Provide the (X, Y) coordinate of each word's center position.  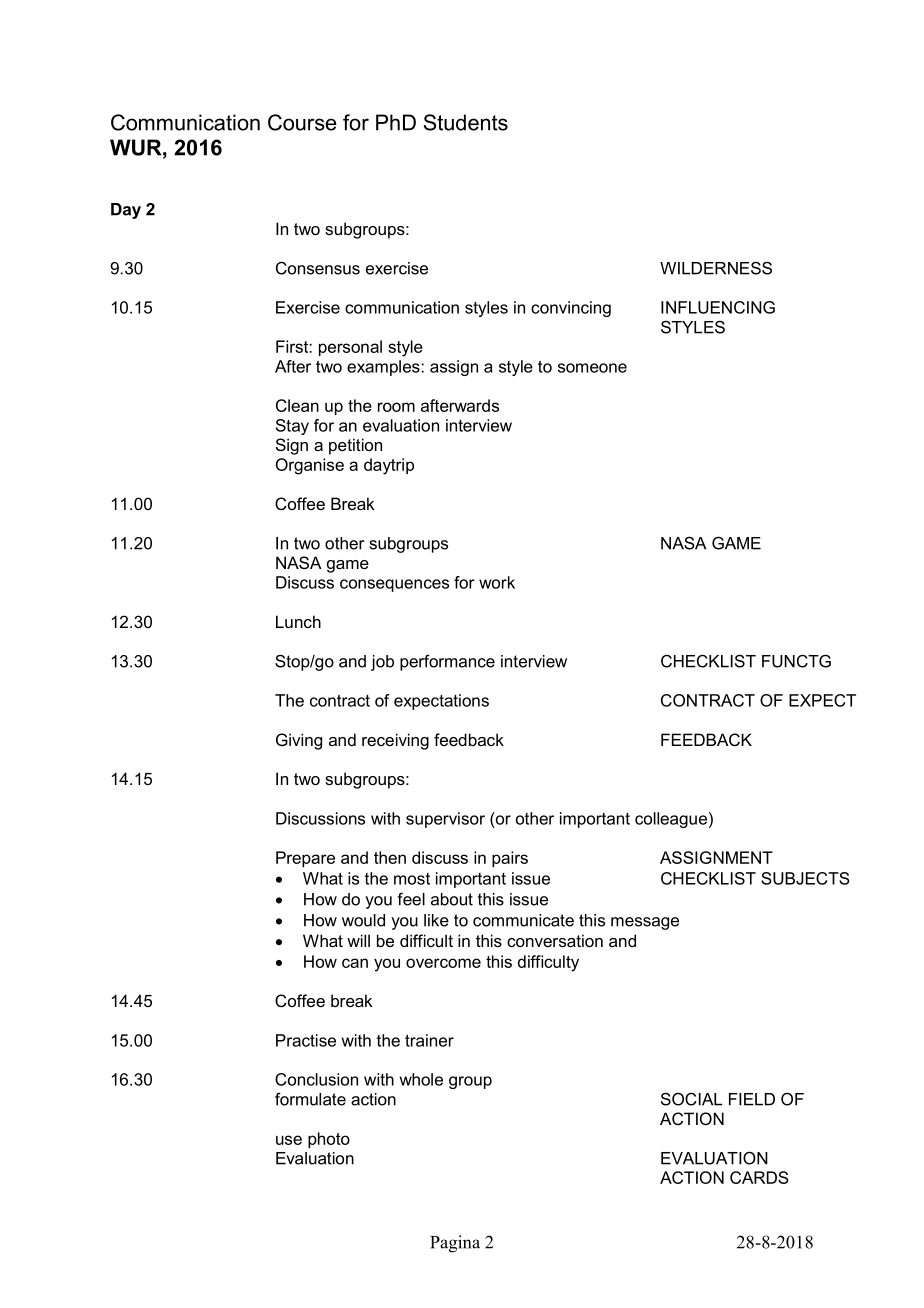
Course (302, 122)
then (390, 857)
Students (466, 122)
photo (329, 1140)
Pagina (455, 1244)
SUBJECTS (805, 878)
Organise (310, 466)
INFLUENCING (718, 307)
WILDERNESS (716, 268)
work (497, 582)
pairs (510, 859)
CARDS (759, 1177)
